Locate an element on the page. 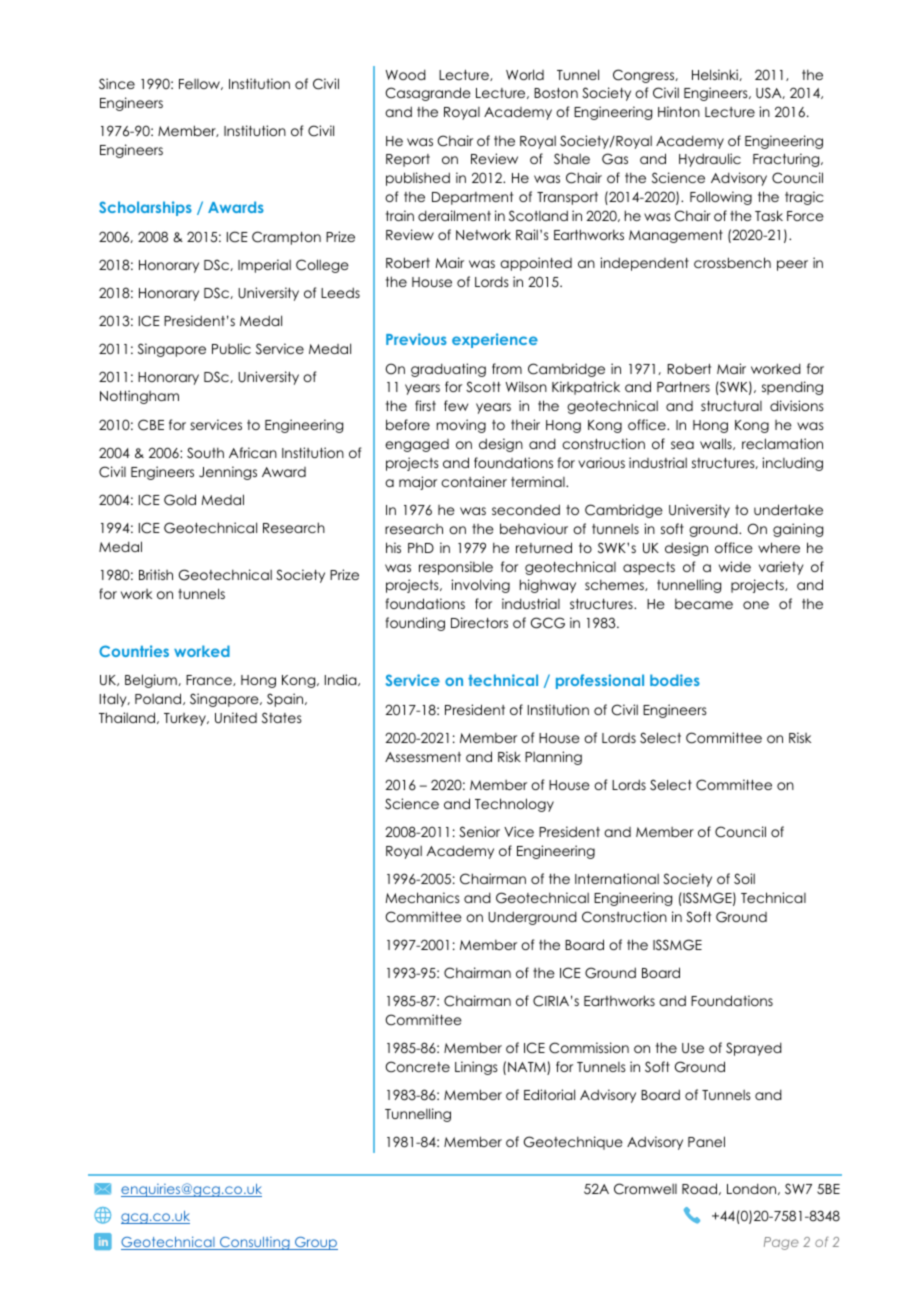 The image size is (924, 1308). British is located at coordinates (156, 574).
